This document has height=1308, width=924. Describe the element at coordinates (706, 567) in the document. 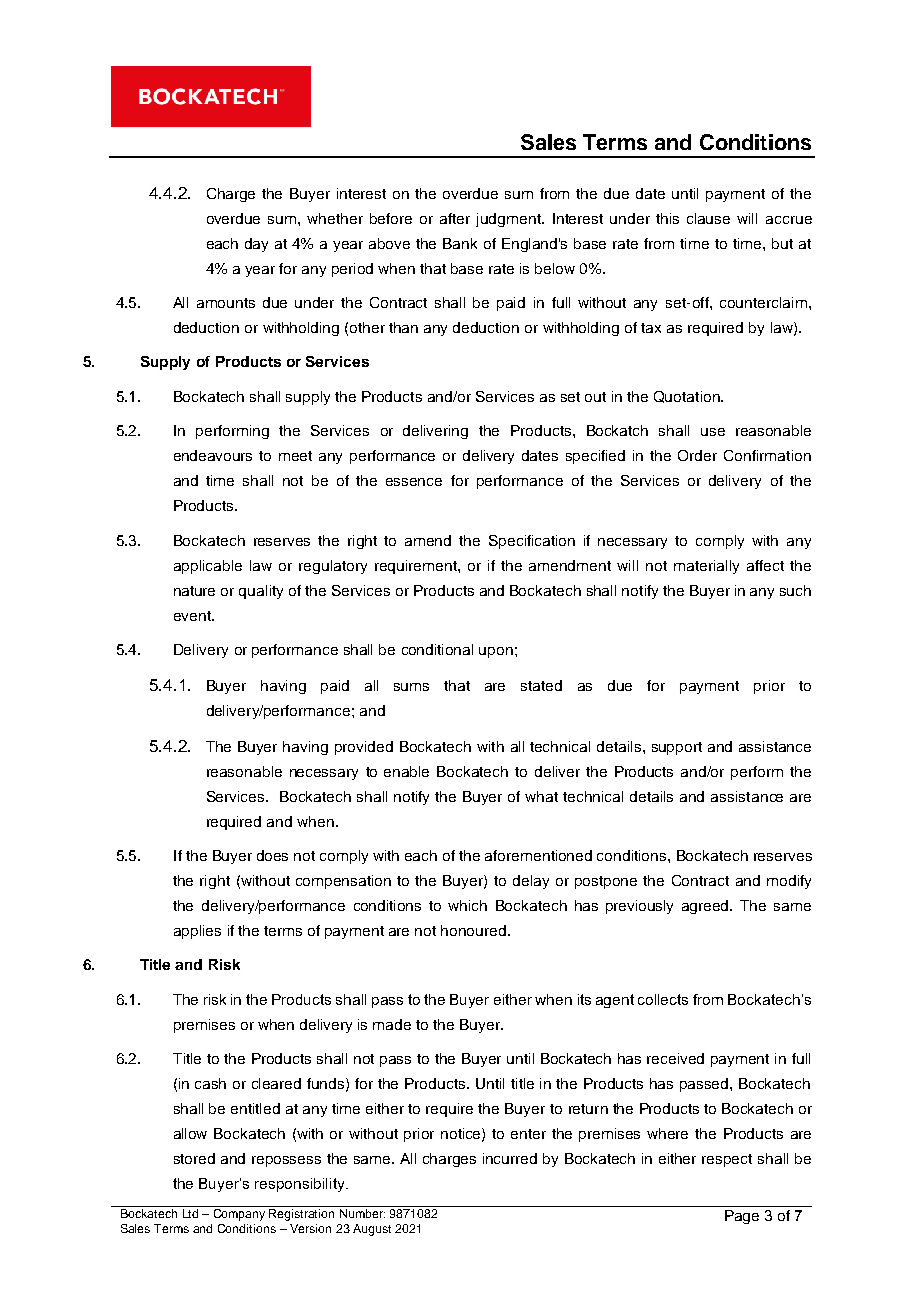

I see `materially` at that location.
